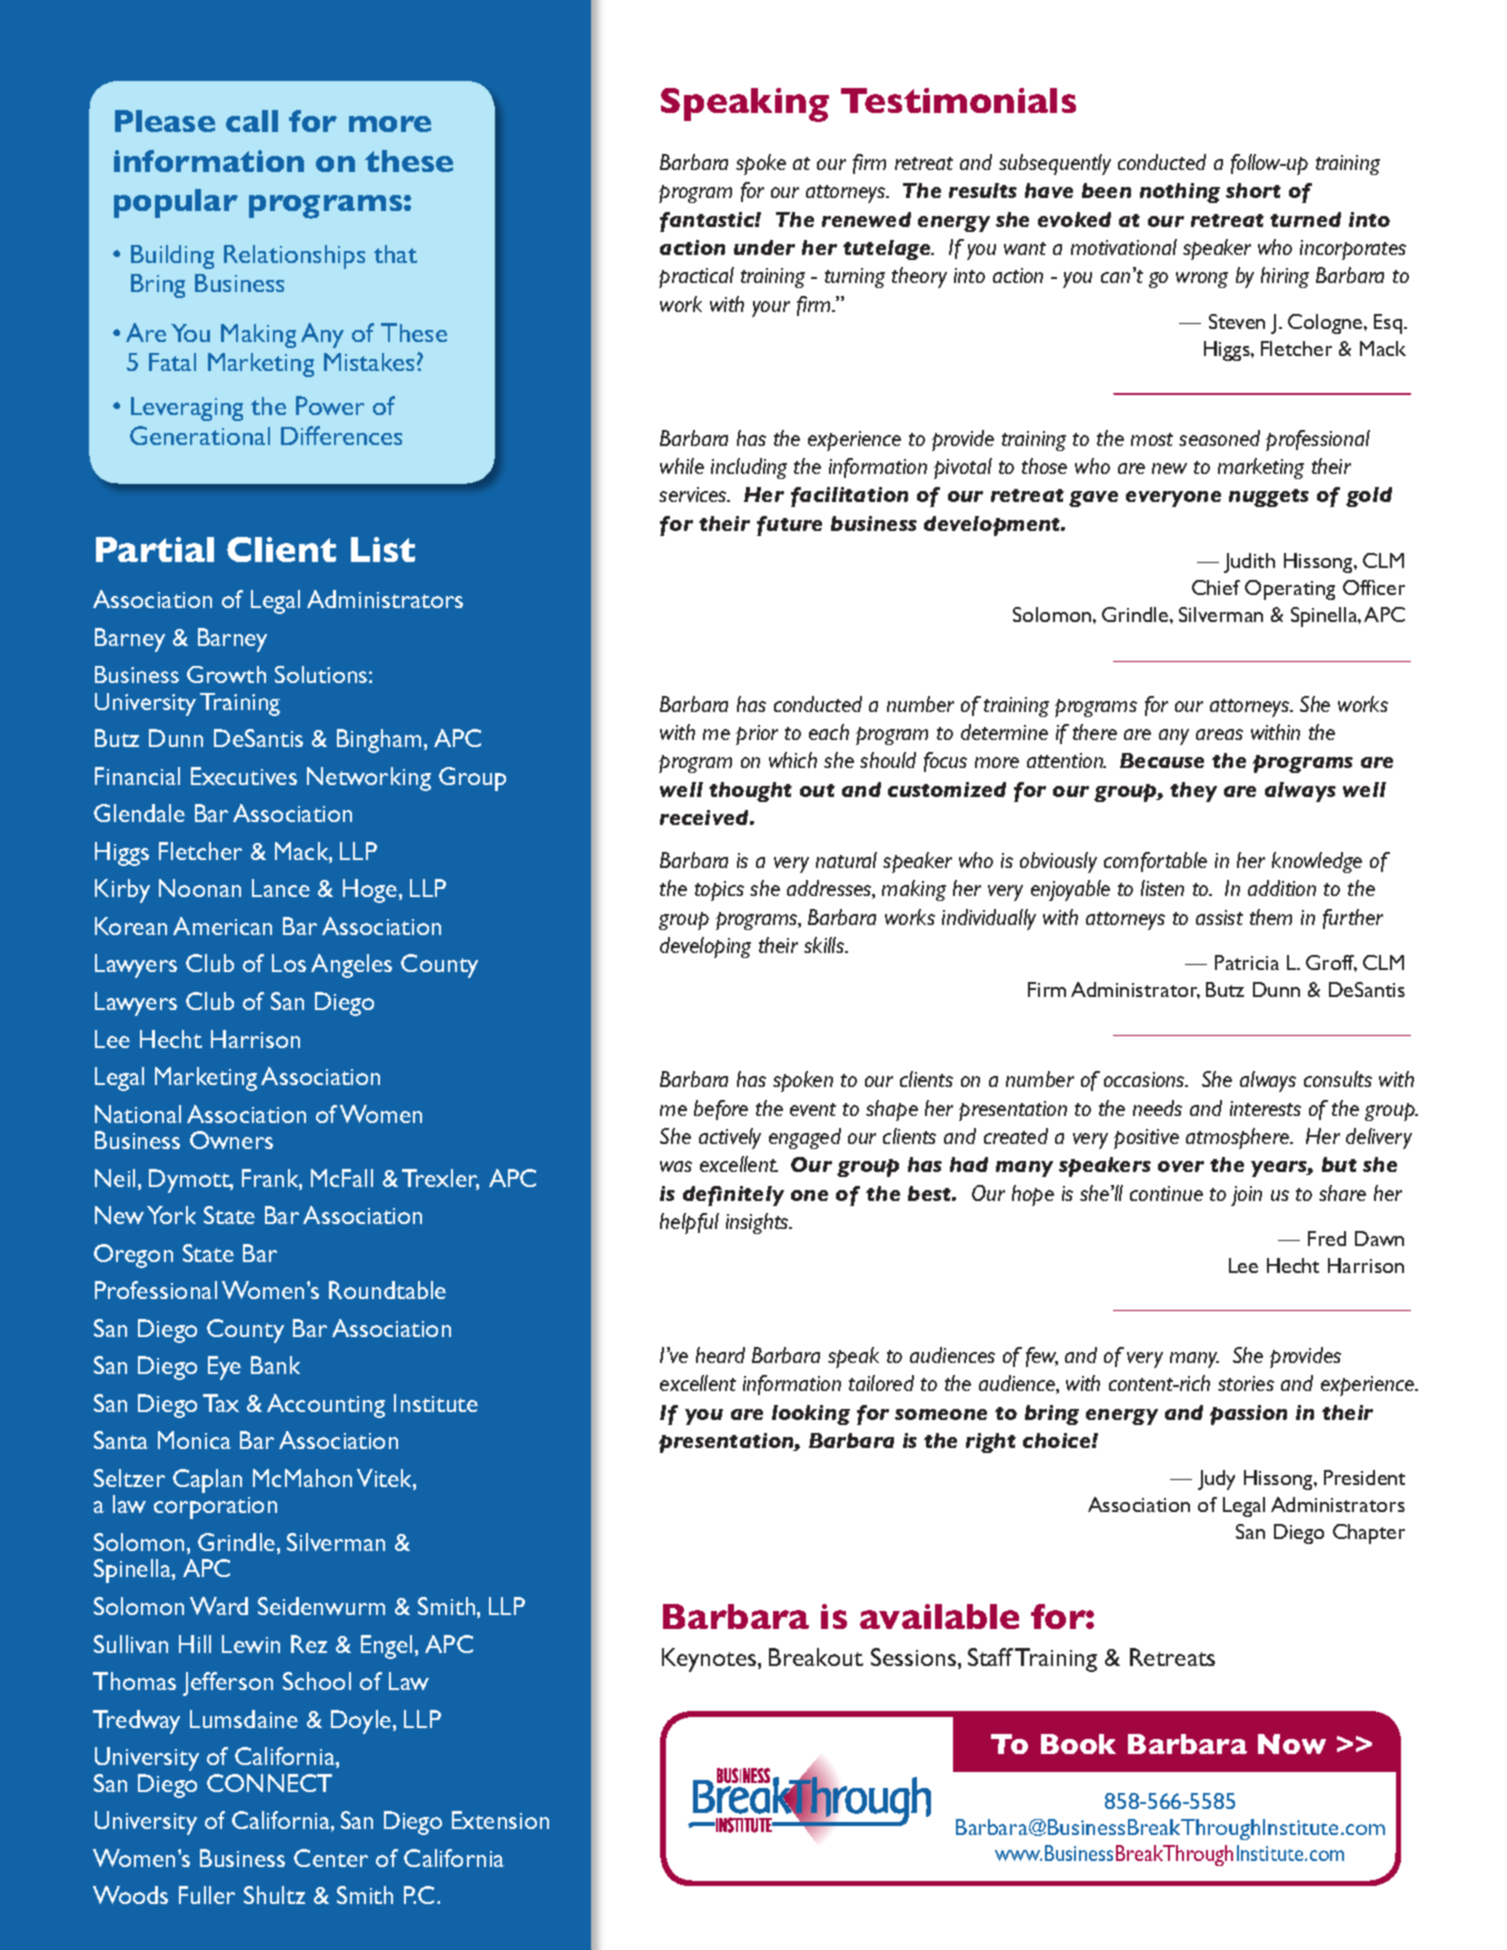 The height and width of the document is (1950, 1507). I want to click on under, so click(764, 247).
